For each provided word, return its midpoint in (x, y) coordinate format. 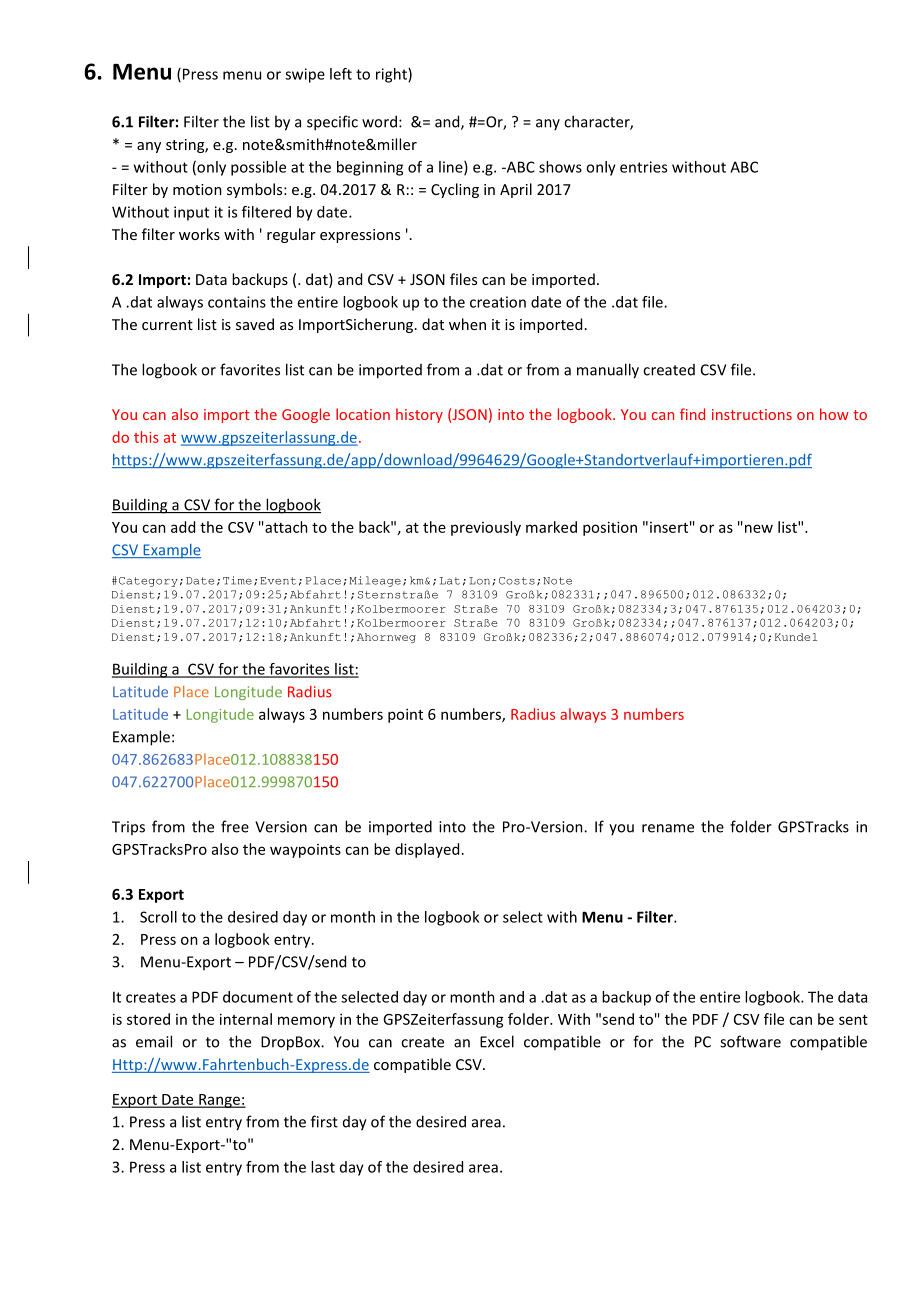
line (452, 168)
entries (643, 167)
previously (486, 528)
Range (219, 1101)
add (183, 527)
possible (258, 168)
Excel (497, 1041)
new (759, 528)
